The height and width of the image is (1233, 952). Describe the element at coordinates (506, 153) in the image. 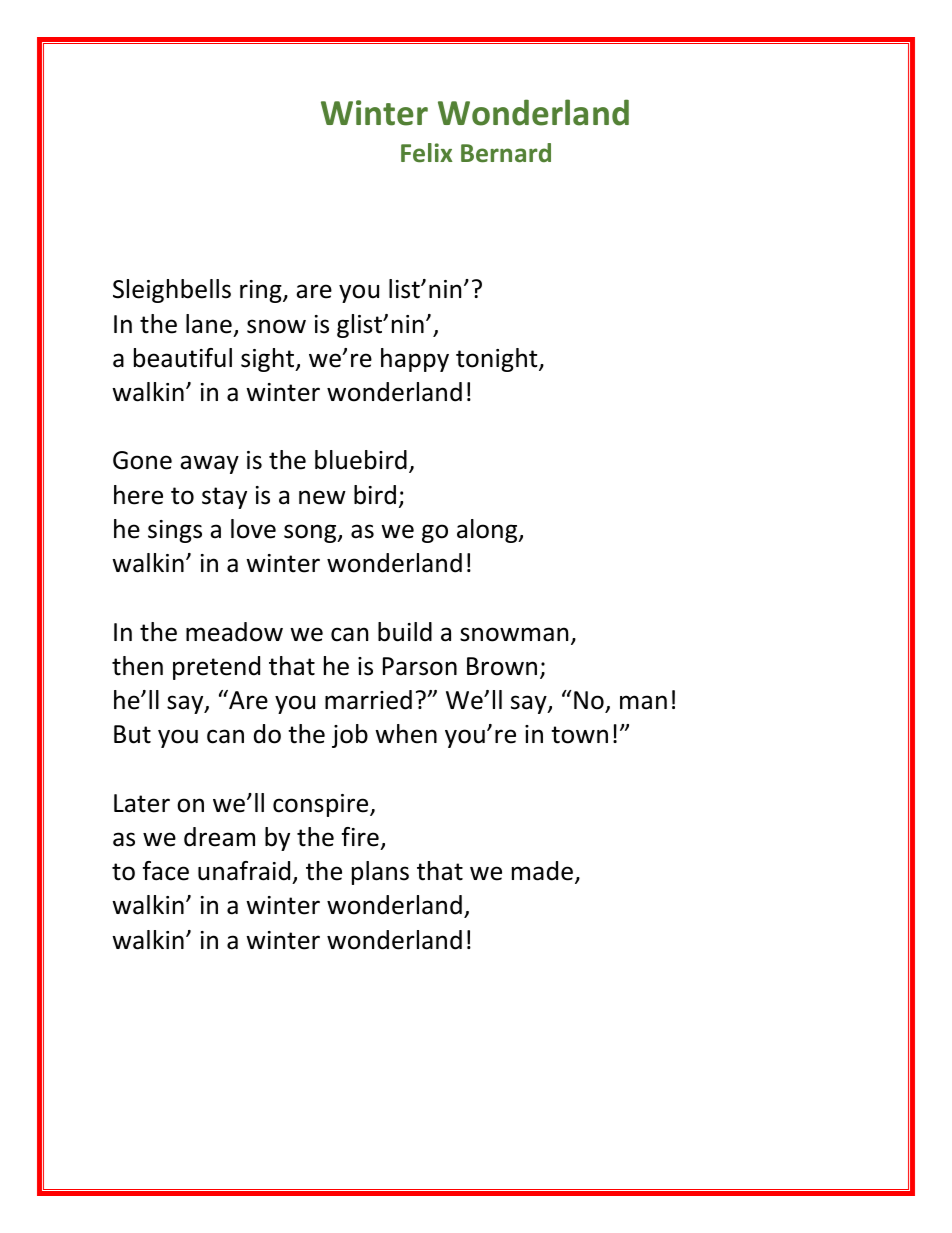

I see `Bernard` at that location.
